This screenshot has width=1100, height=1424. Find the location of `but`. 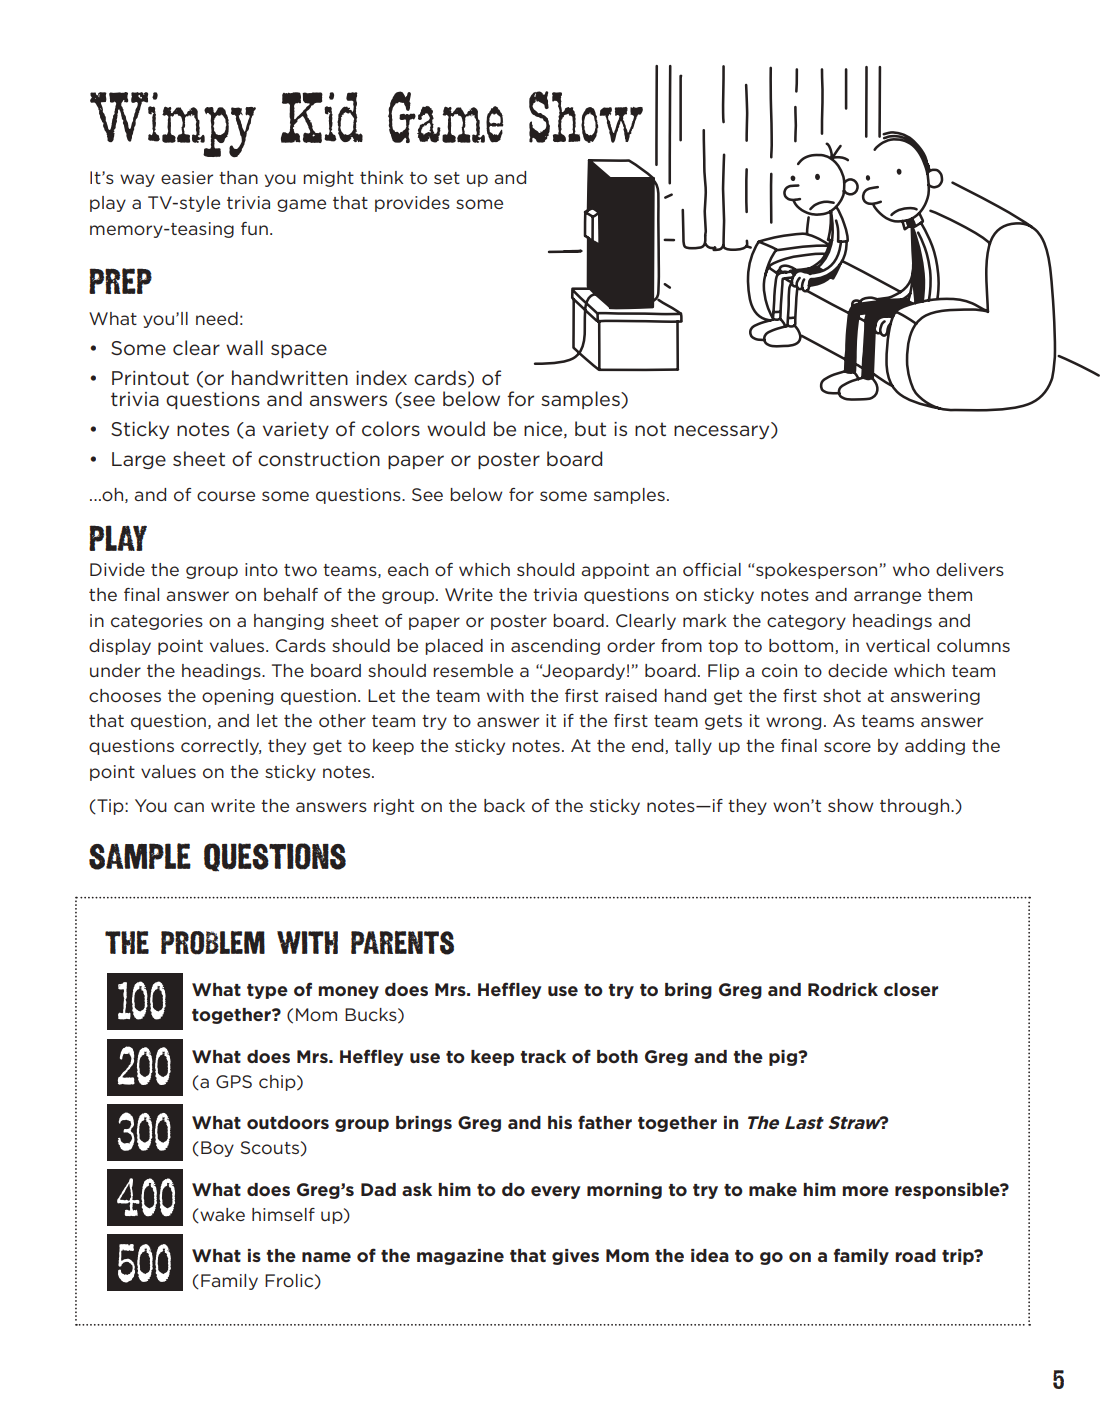

but is located at coordinates (590, 428).
